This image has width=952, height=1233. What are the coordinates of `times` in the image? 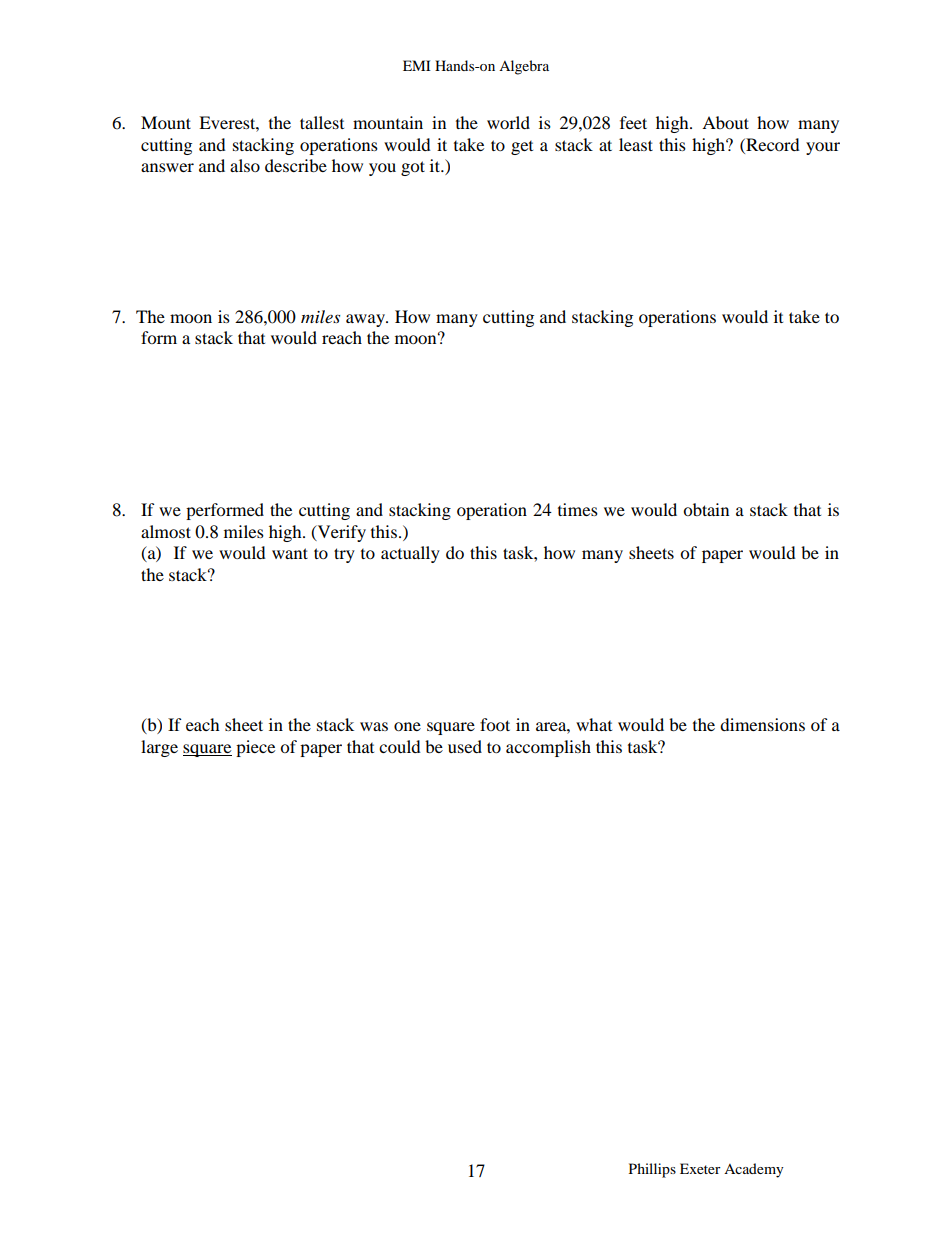 It's located at (578, 509).
